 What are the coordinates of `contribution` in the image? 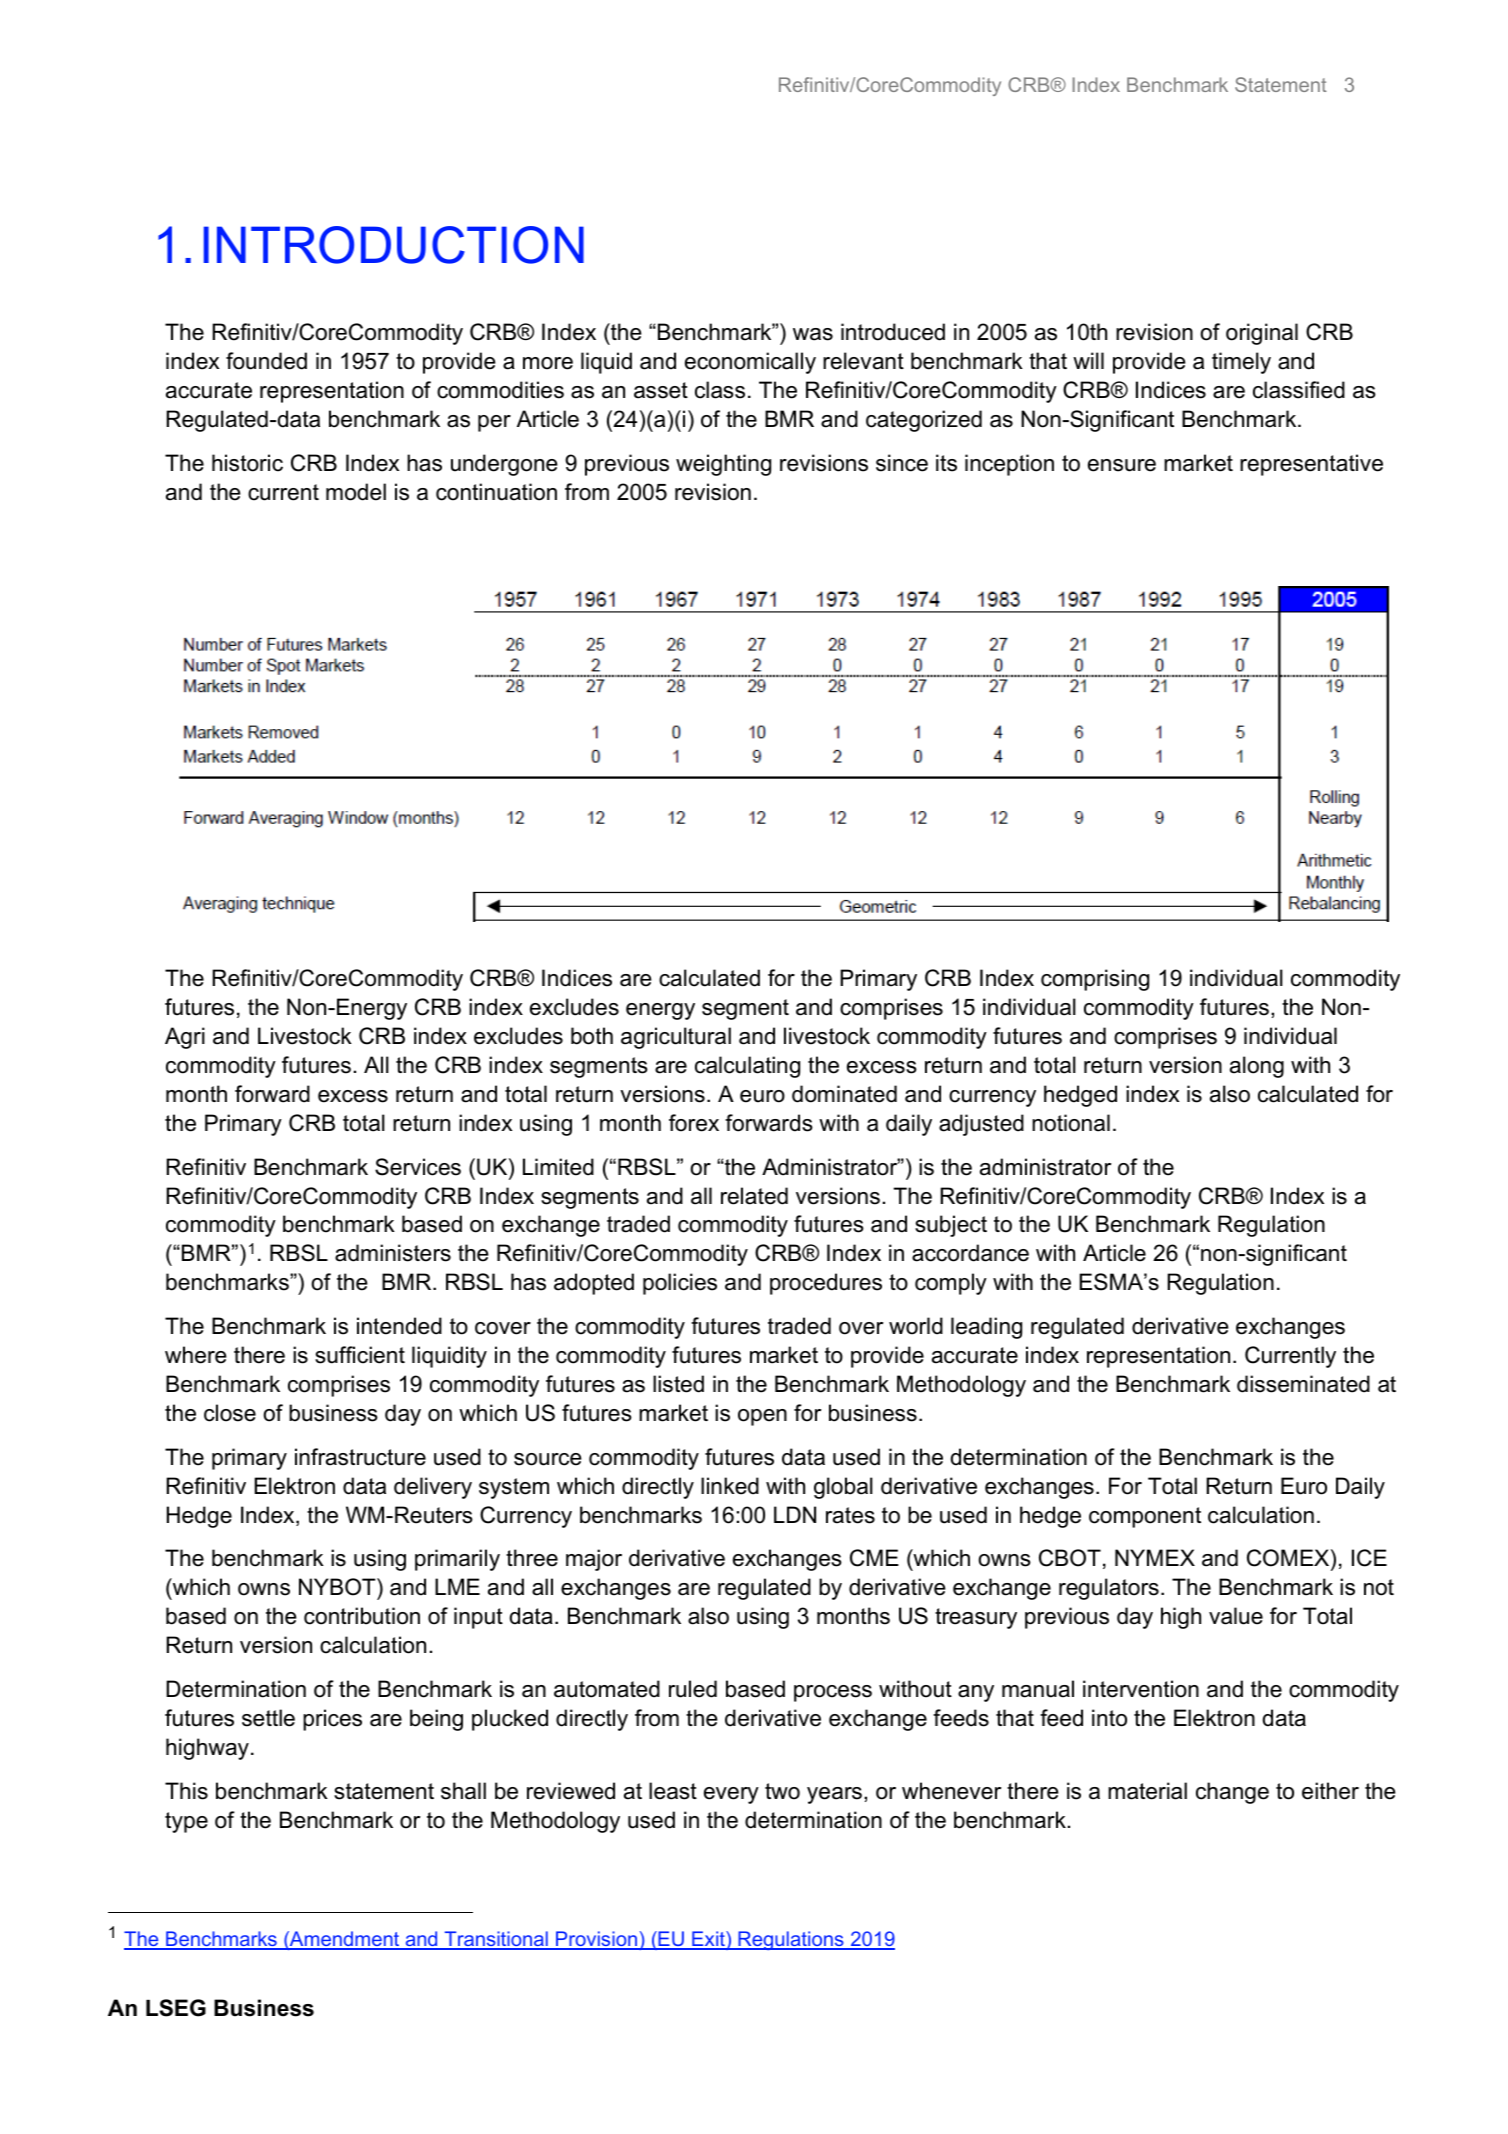 It's located at (362, 1616).
